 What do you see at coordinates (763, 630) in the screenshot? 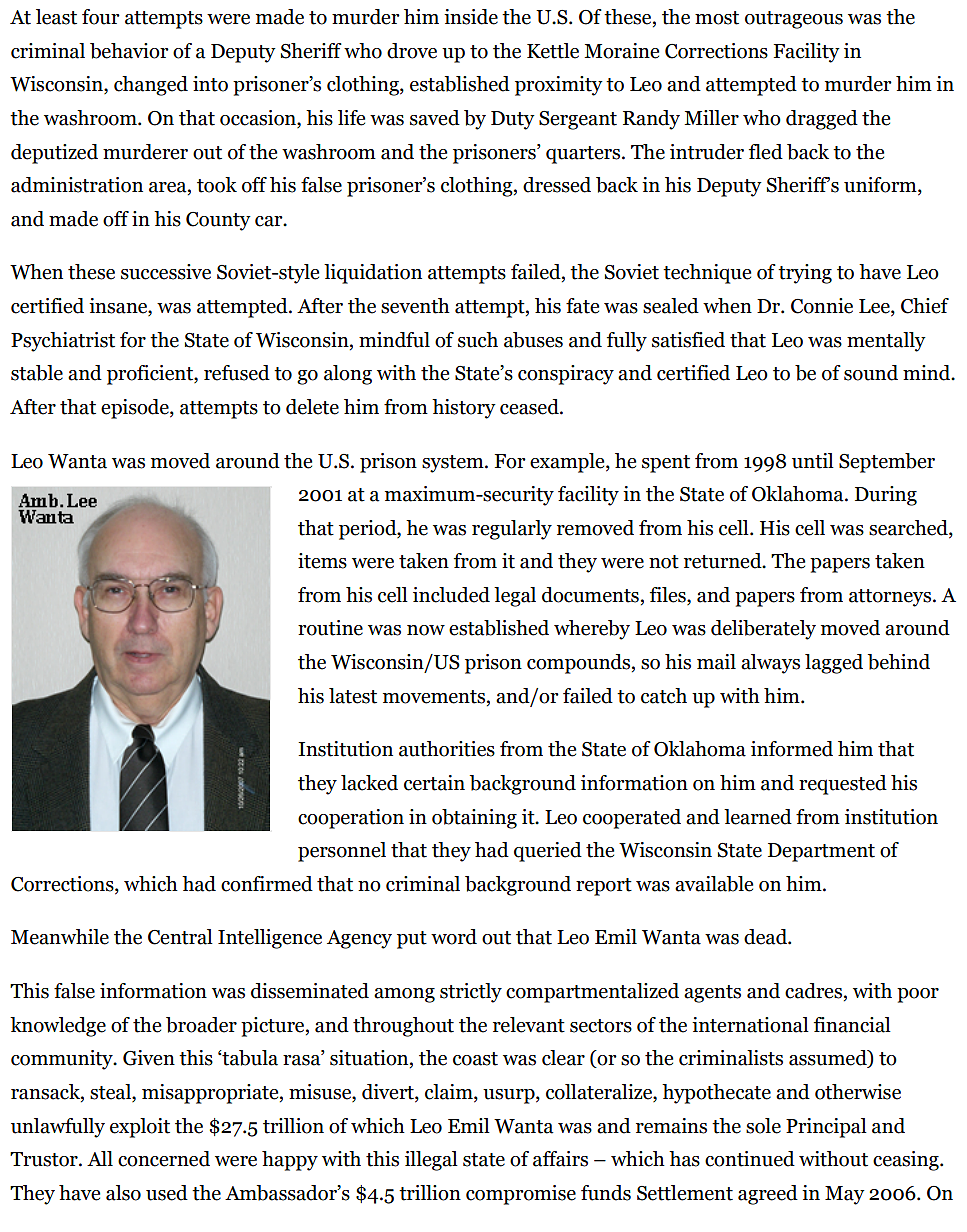
I see `deliberately` at bounding box center [763, 630].
